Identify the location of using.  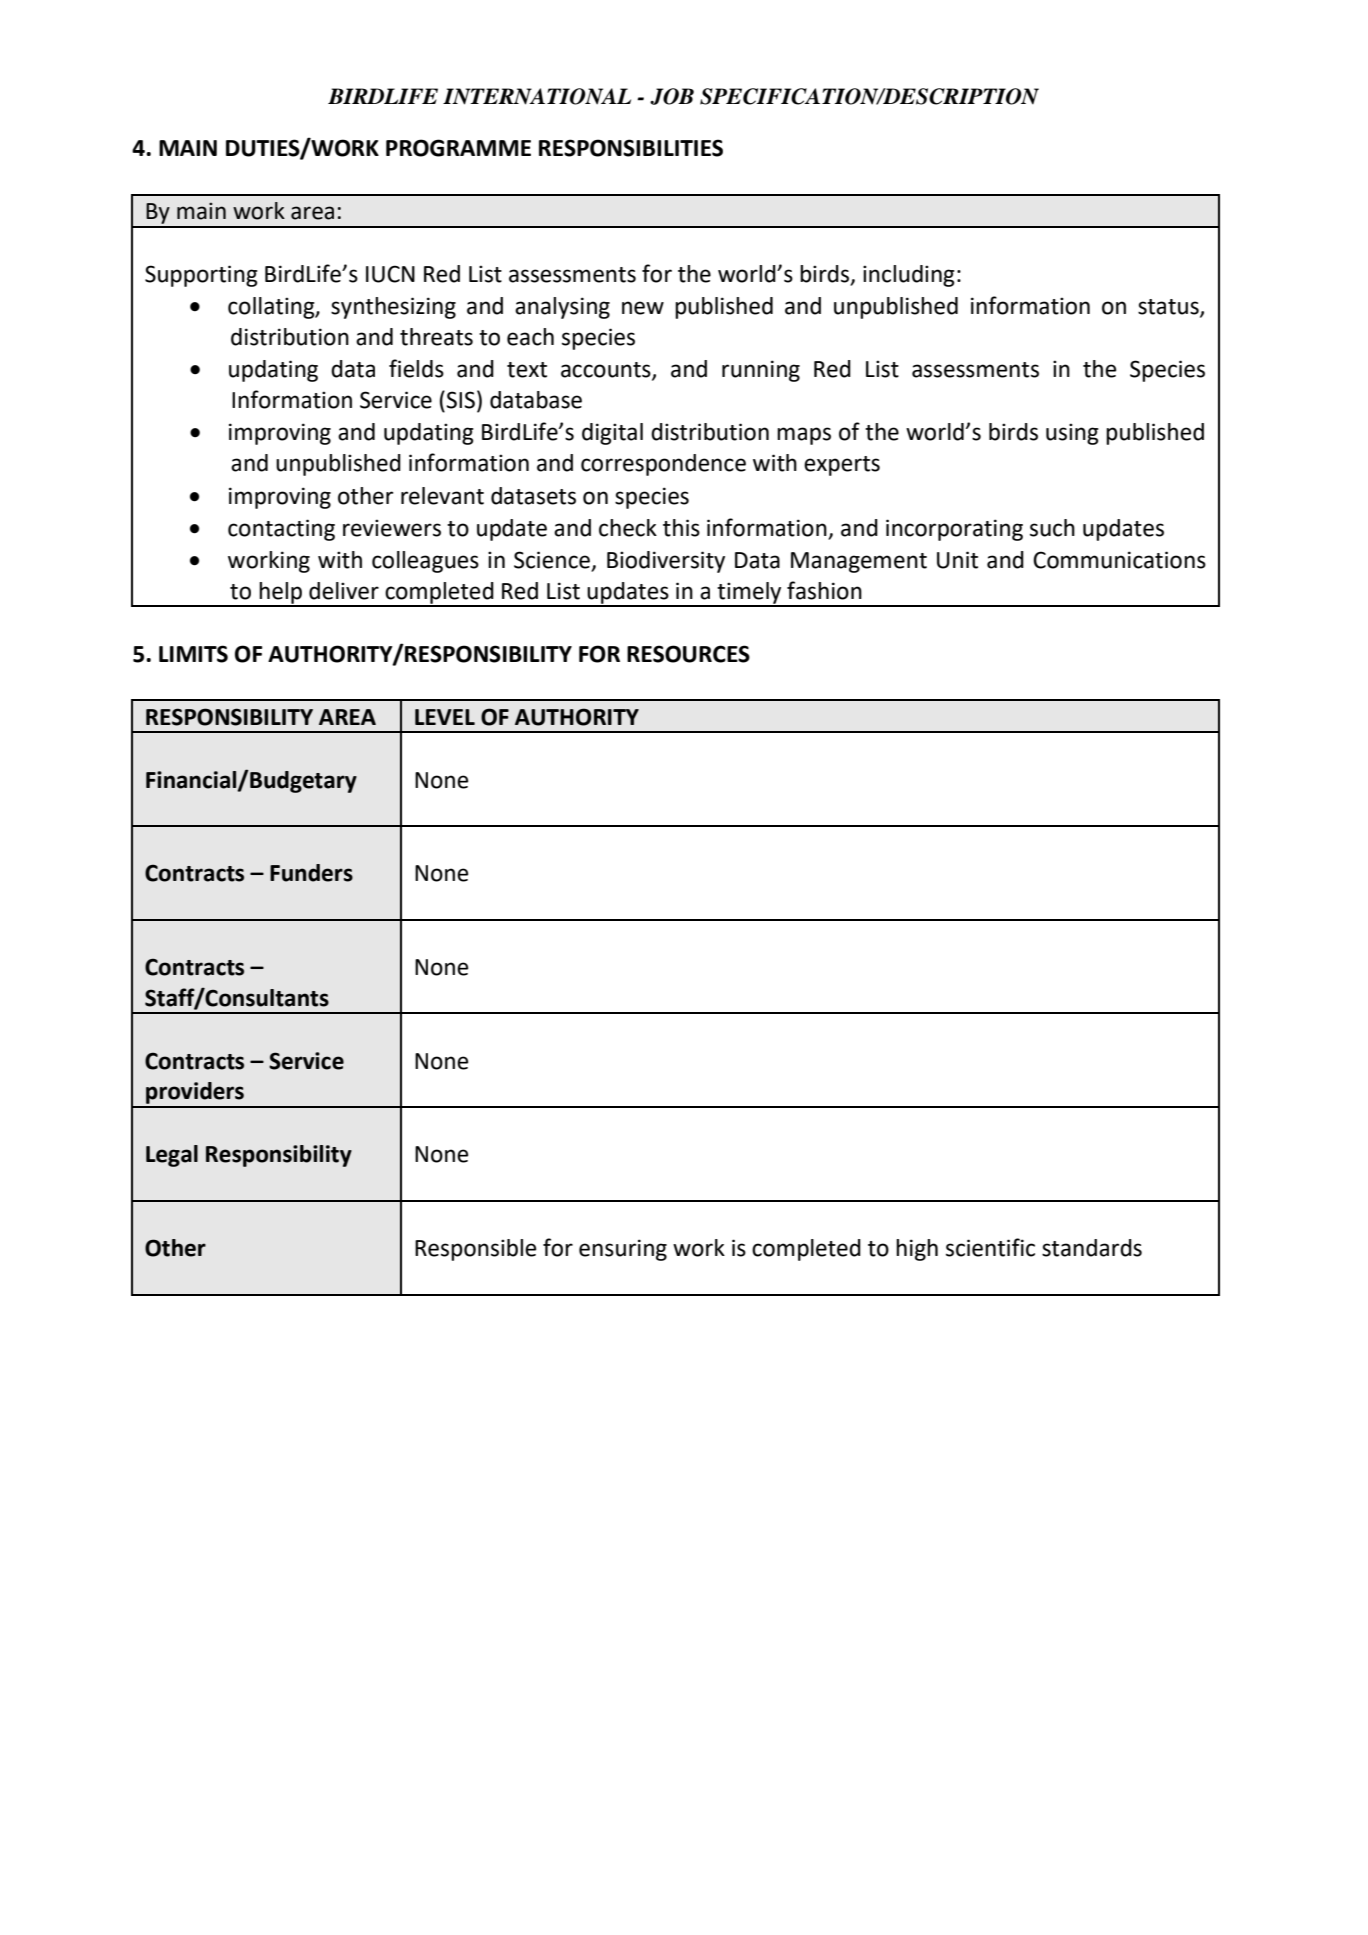
(1072, 434).
